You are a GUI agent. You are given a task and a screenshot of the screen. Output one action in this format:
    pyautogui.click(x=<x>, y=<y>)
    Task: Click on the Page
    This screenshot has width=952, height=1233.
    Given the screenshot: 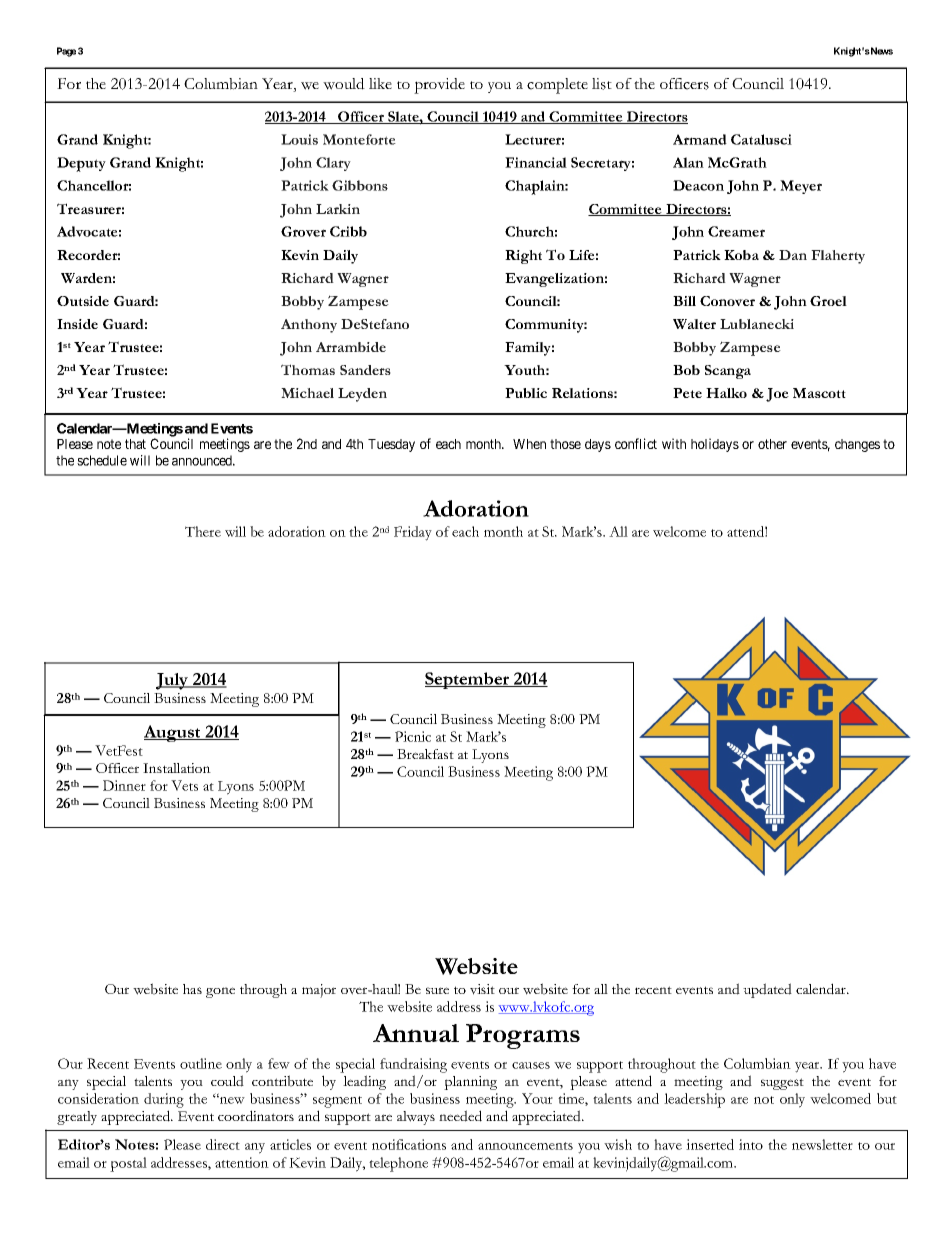 What is the action you would take?
    pyautogui.click(x=66, y=52)
